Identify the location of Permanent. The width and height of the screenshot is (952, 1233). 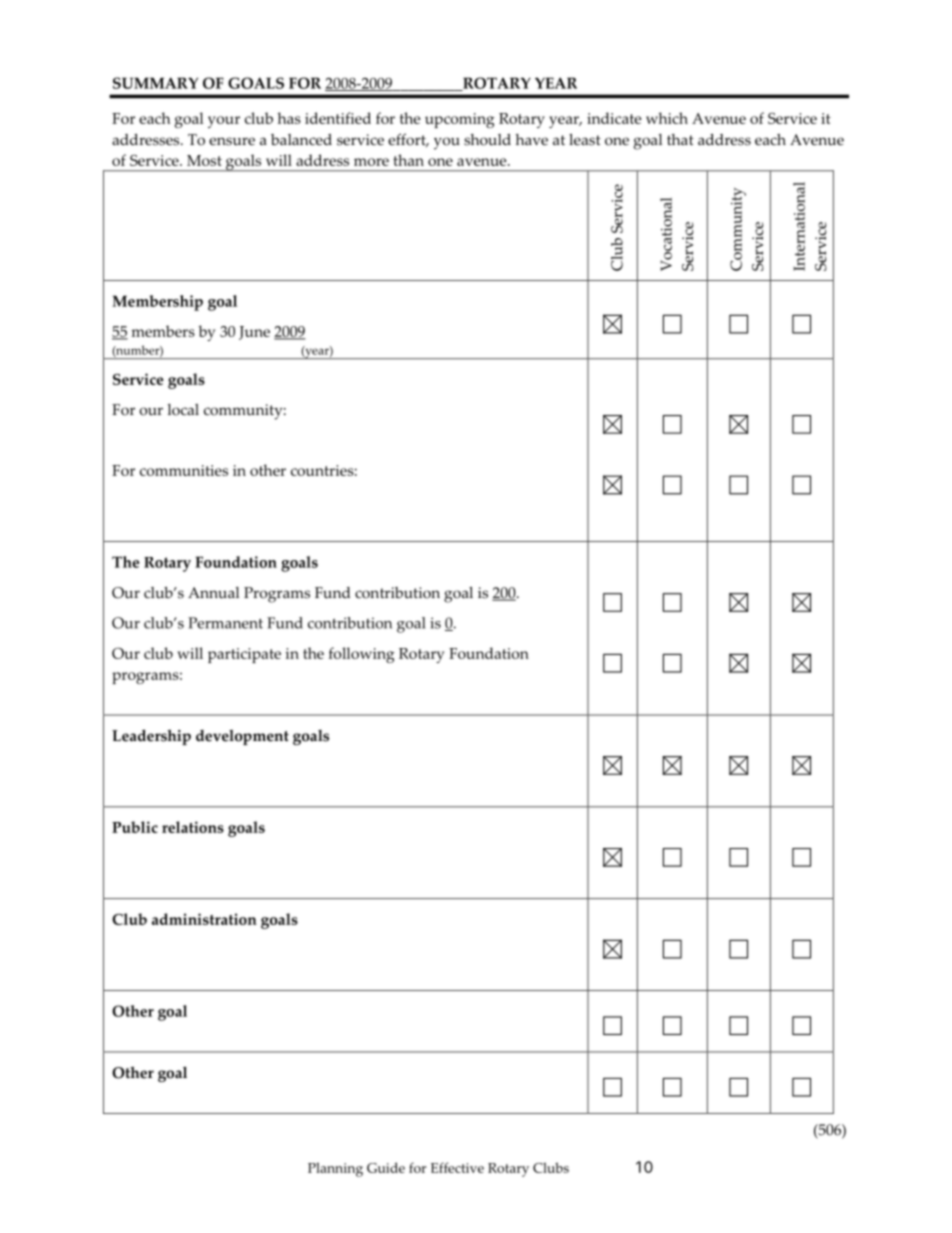
(225, 623).
